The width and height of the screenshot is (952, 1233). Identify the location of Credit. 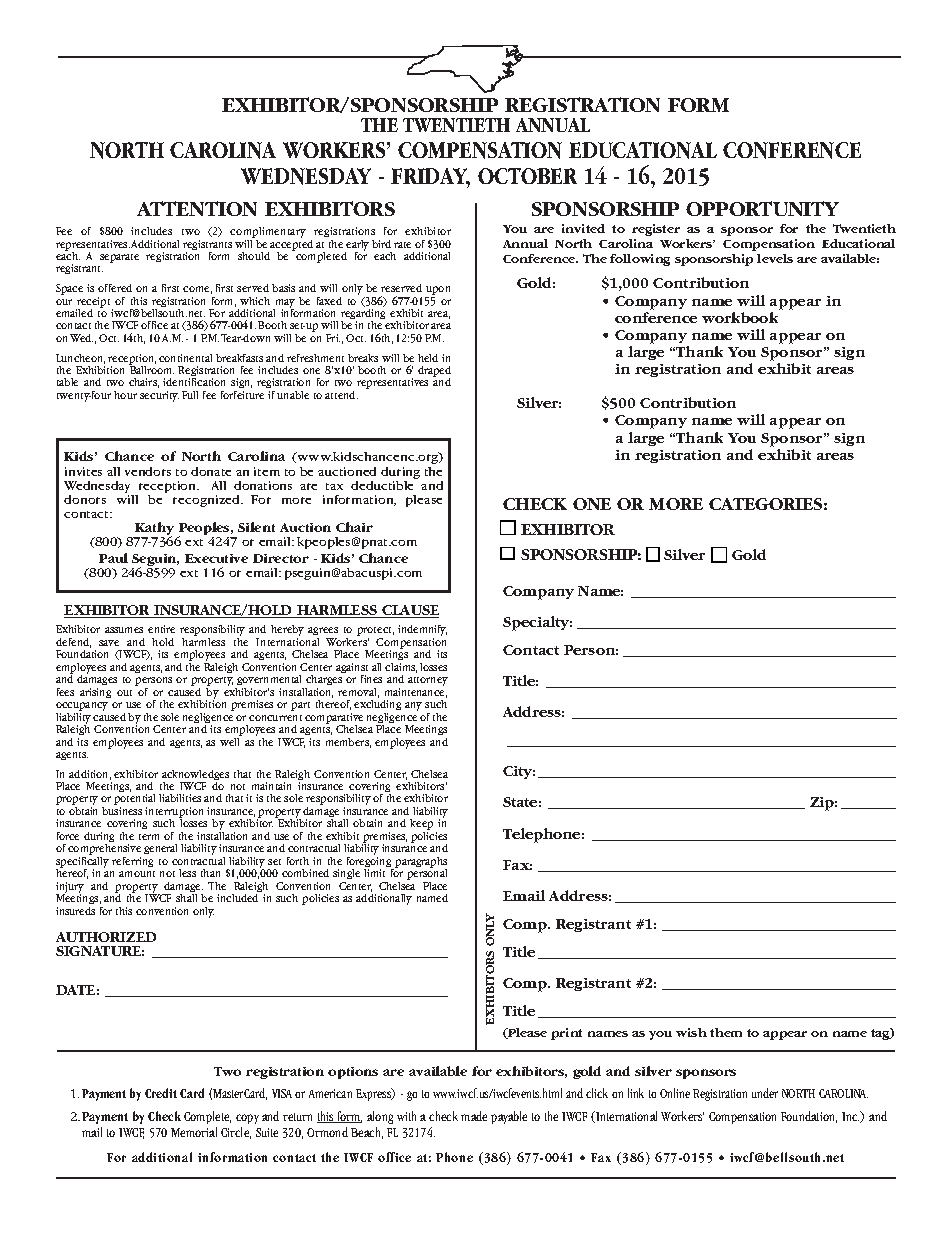
(161, 1093).
